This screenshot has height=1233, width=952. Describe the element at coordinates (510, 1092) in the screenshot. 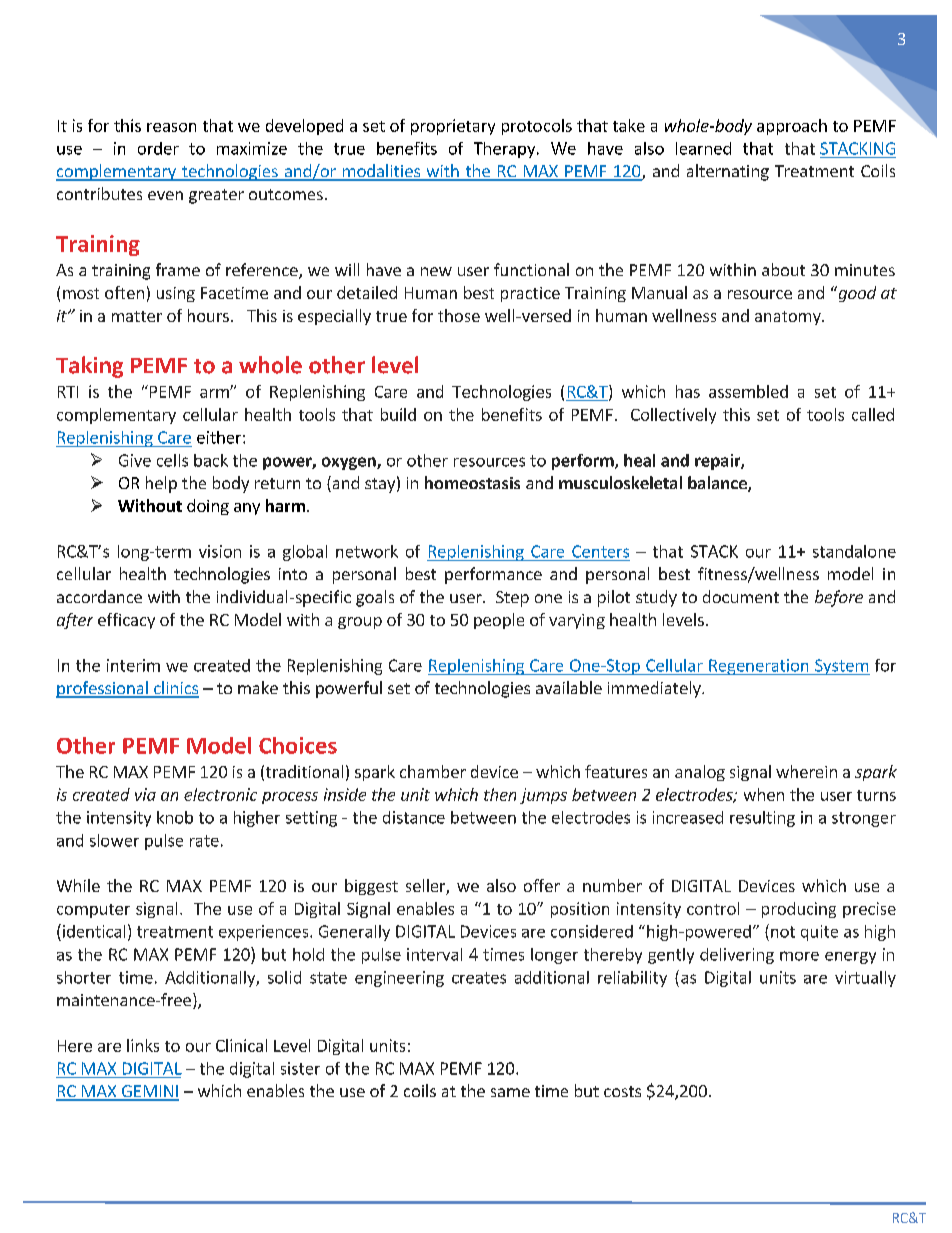

I see `same` at that location.
